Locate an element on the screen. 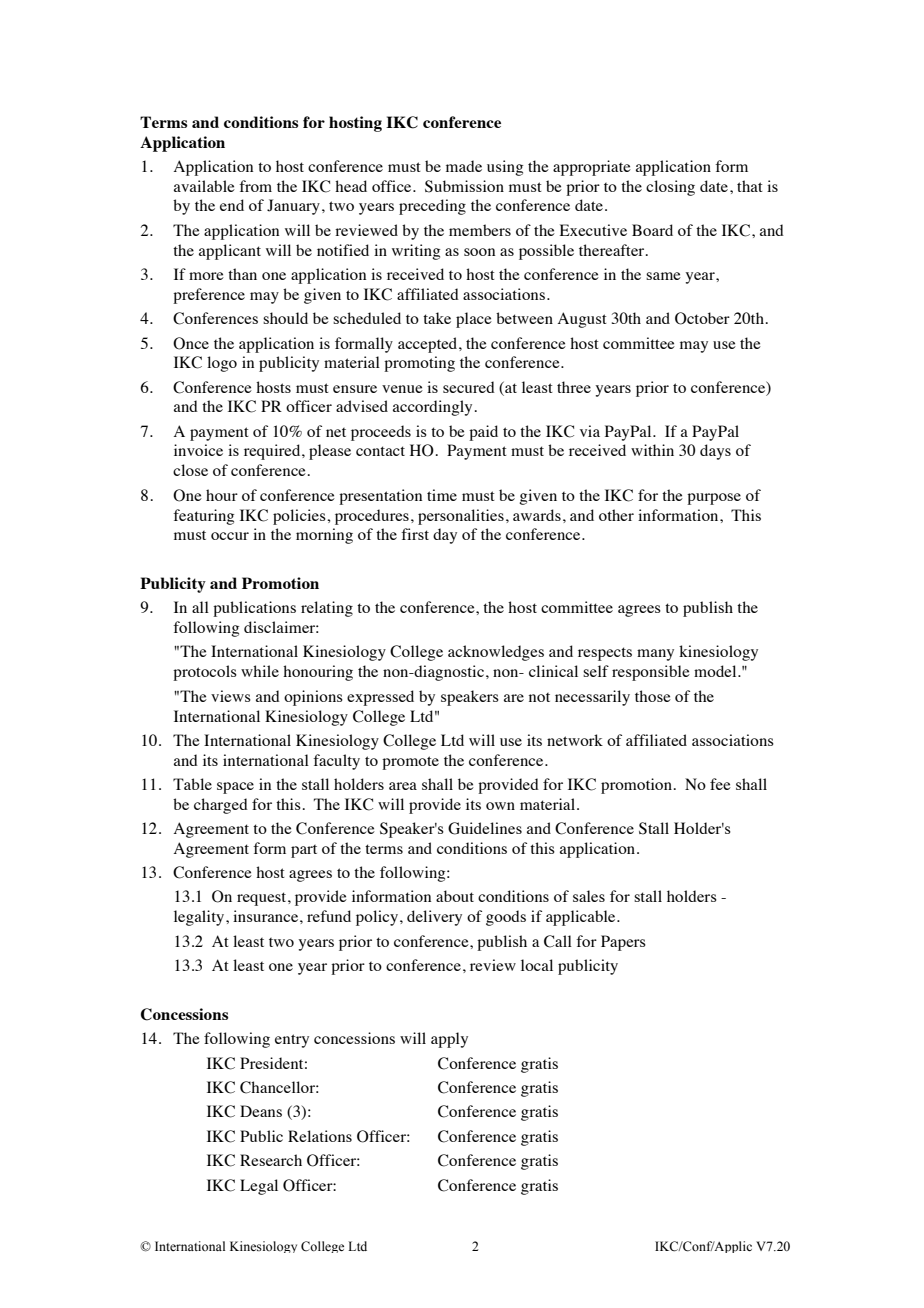 This screenshot has height=1308, width=924. personalities is located at coordinates (461, 517).
